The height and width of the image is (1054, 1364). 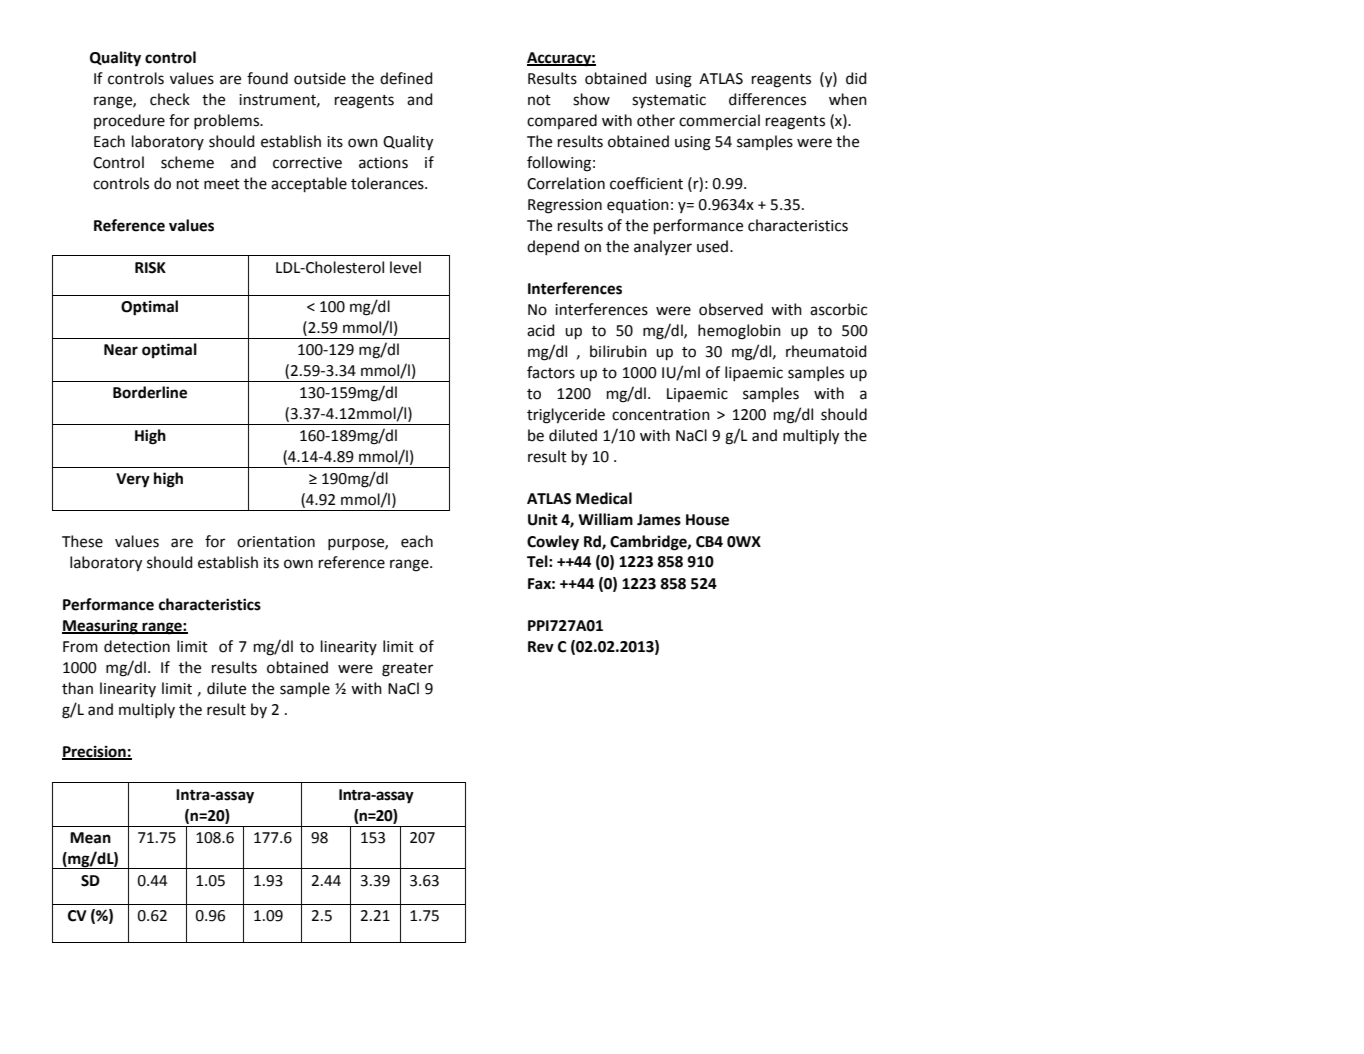 What do you see at coordinates (541, 647) in the image?
I see `Rev` at bounding box center [541, 647].
